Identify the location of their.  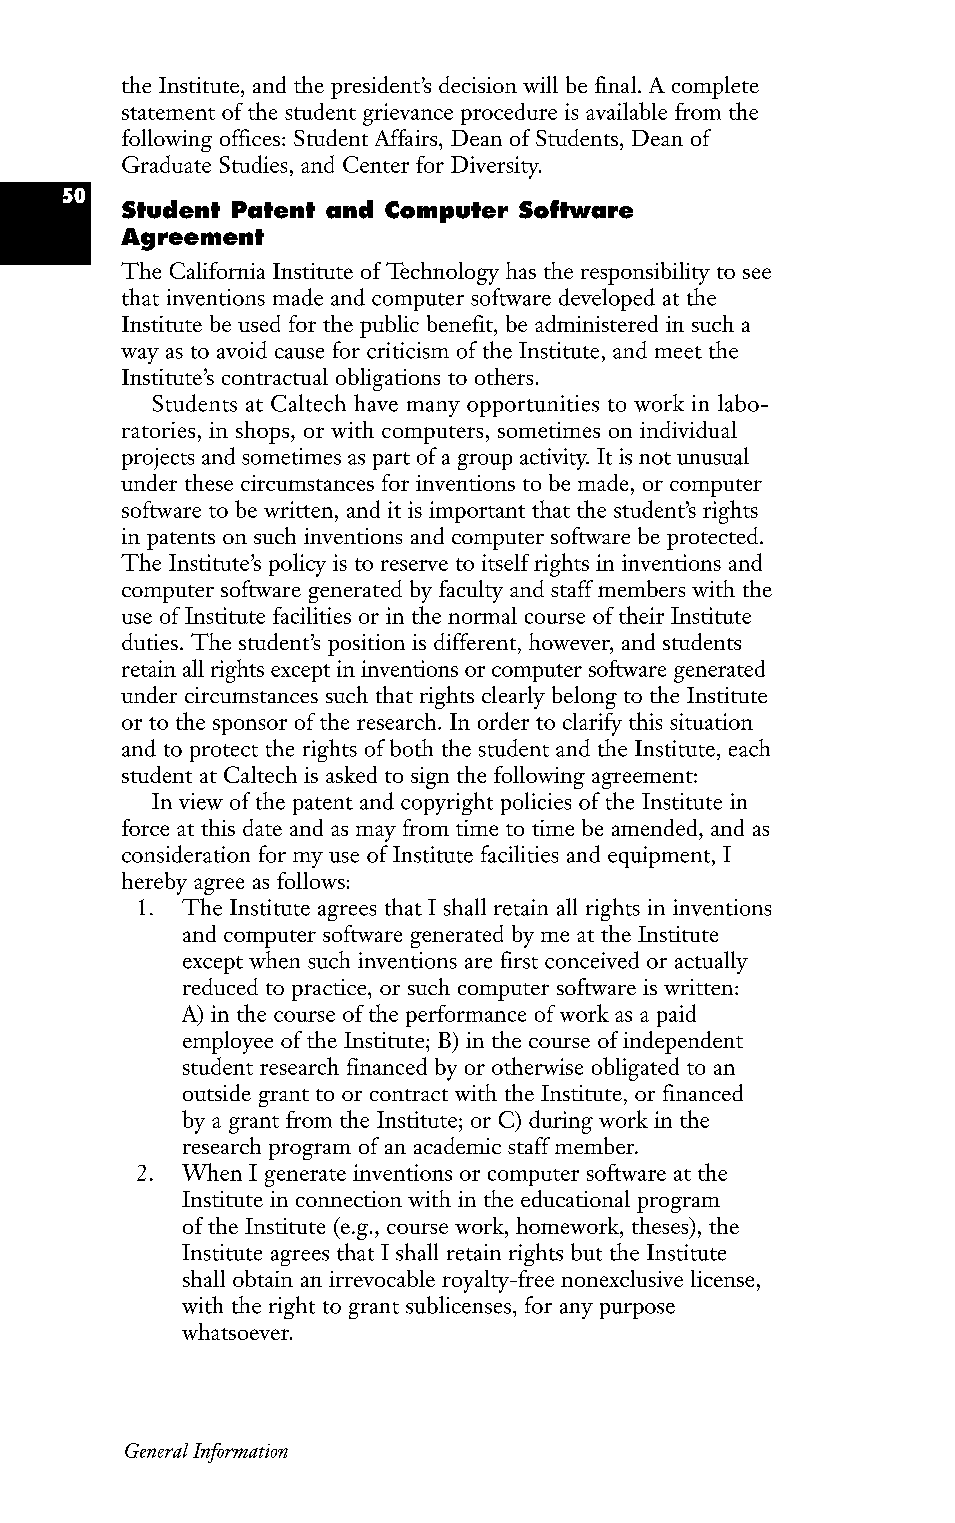
(641, 615).
